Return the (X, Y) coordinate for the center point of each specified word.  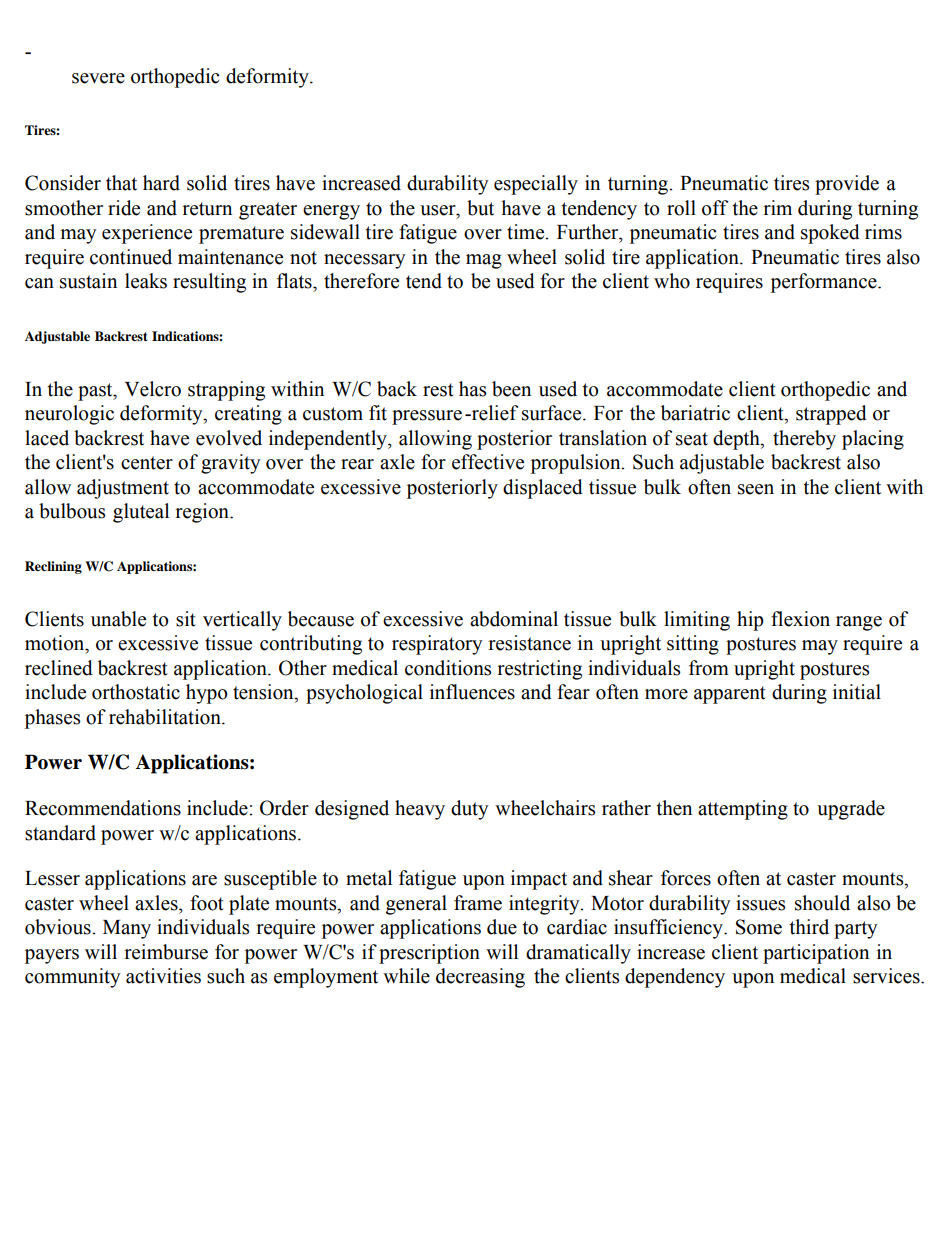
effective (488, 462)
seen (756, 489)
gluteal (141, 513)
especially (536, 185)
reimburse (166, 952)
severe (98, 78)
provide (847, 185)
